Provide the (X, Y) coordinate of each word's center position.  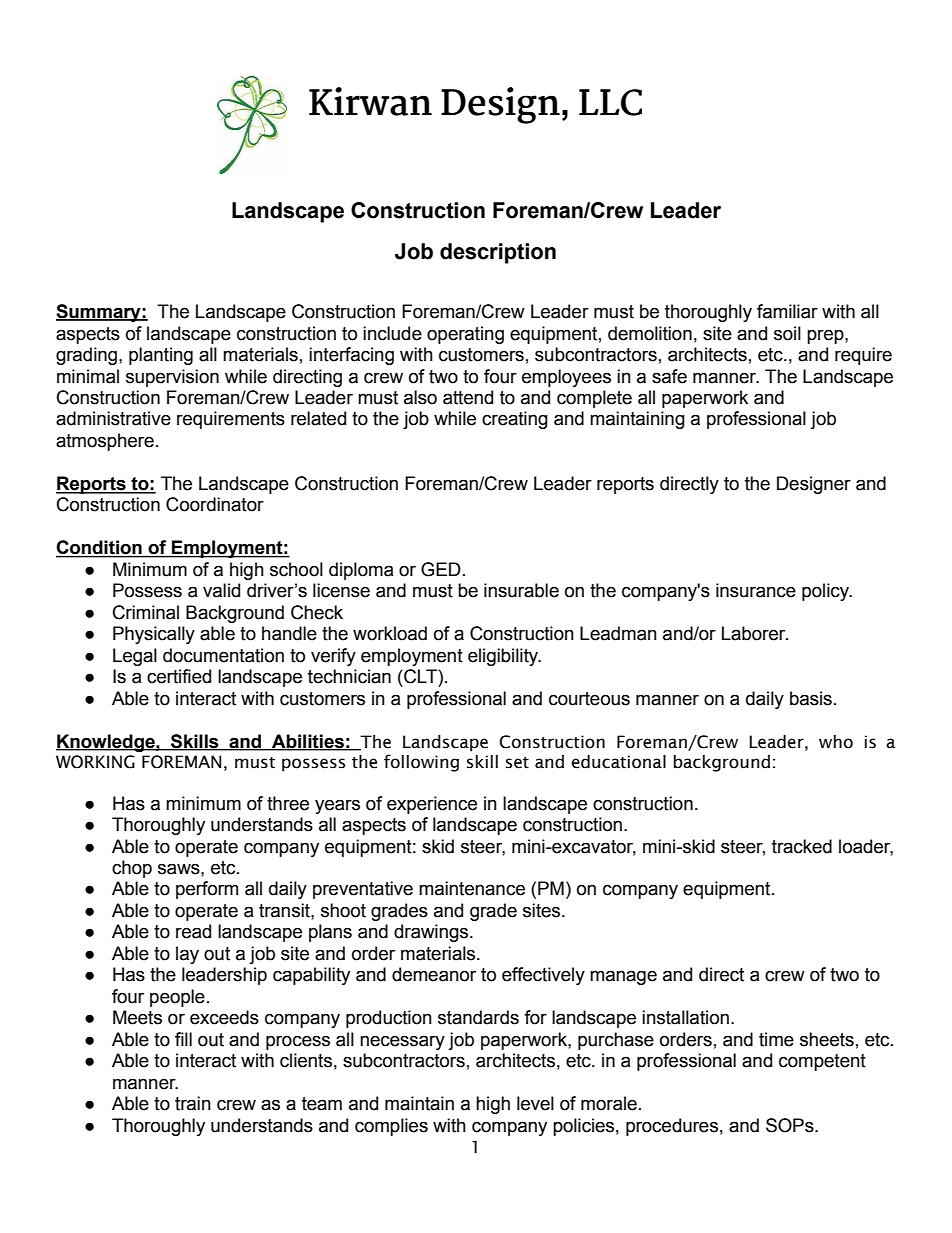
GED (441, 569)
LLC (610, 102)
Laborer (755, 633)
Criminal (146, 612)
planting (161, 356)
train (193, 1103)
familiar (787, 311)
